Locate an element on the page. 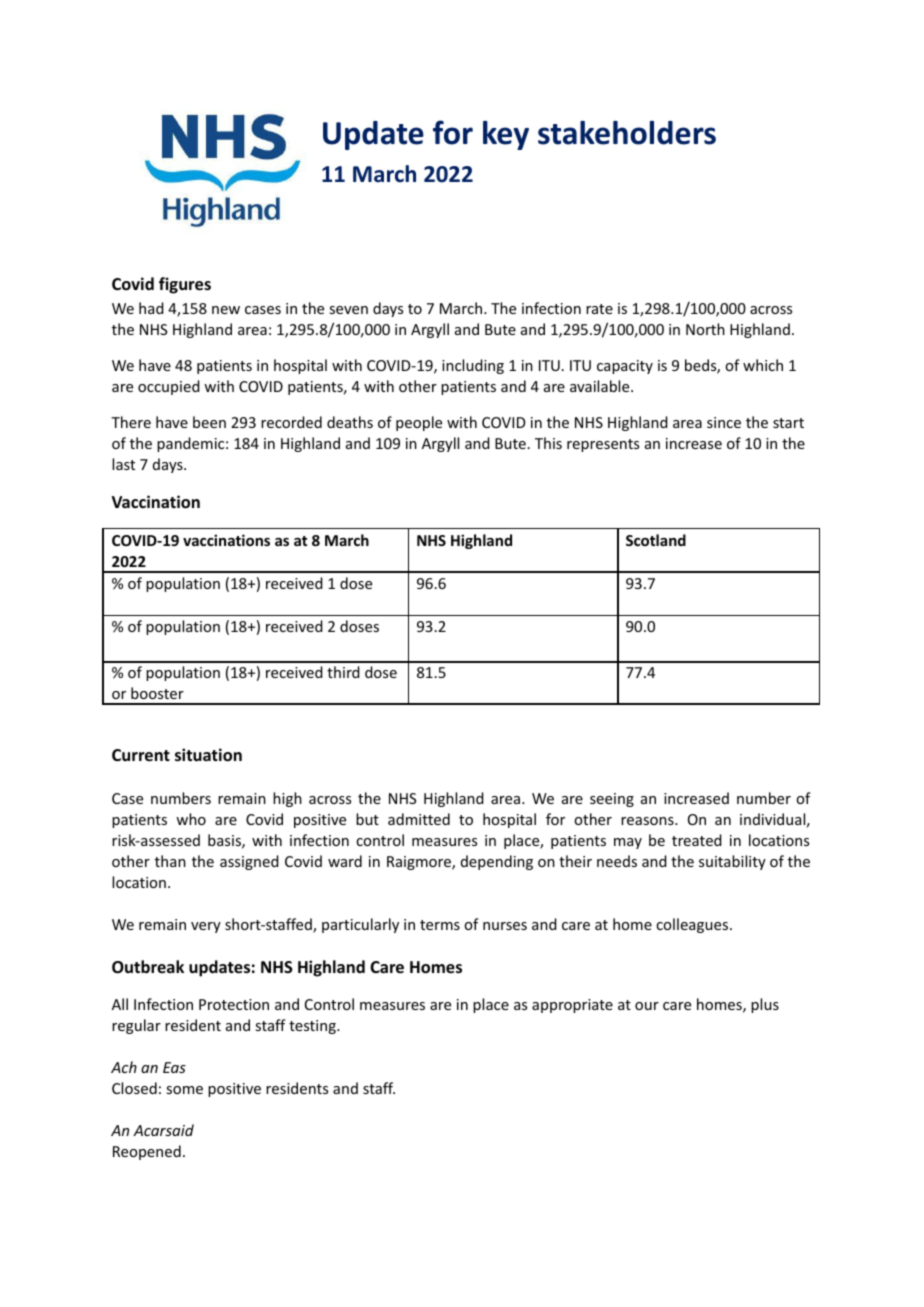  plus is located at coordinates (765, 1005).
